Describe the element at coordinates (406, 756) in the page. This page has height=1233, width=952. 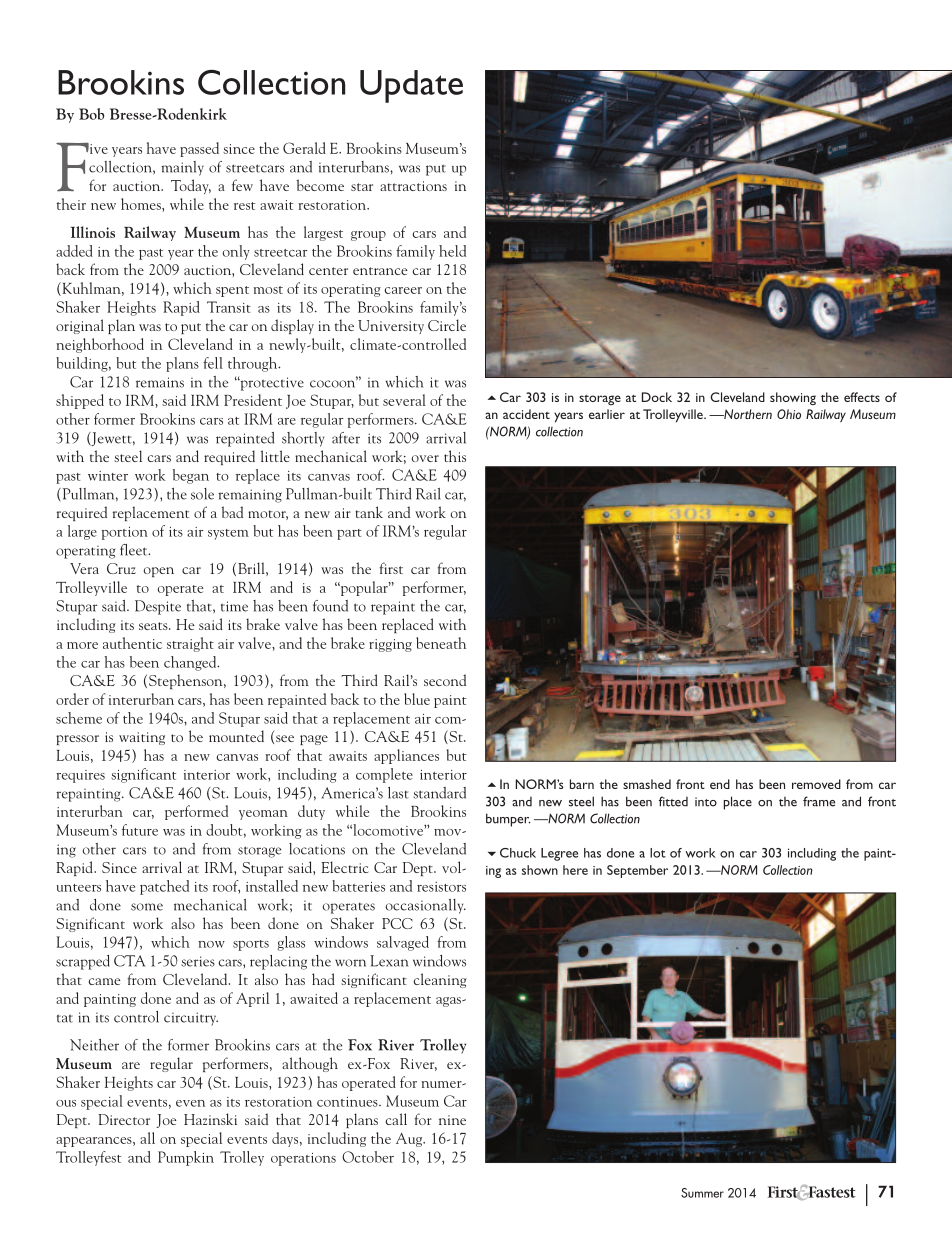
I see `appliances` at that location.
